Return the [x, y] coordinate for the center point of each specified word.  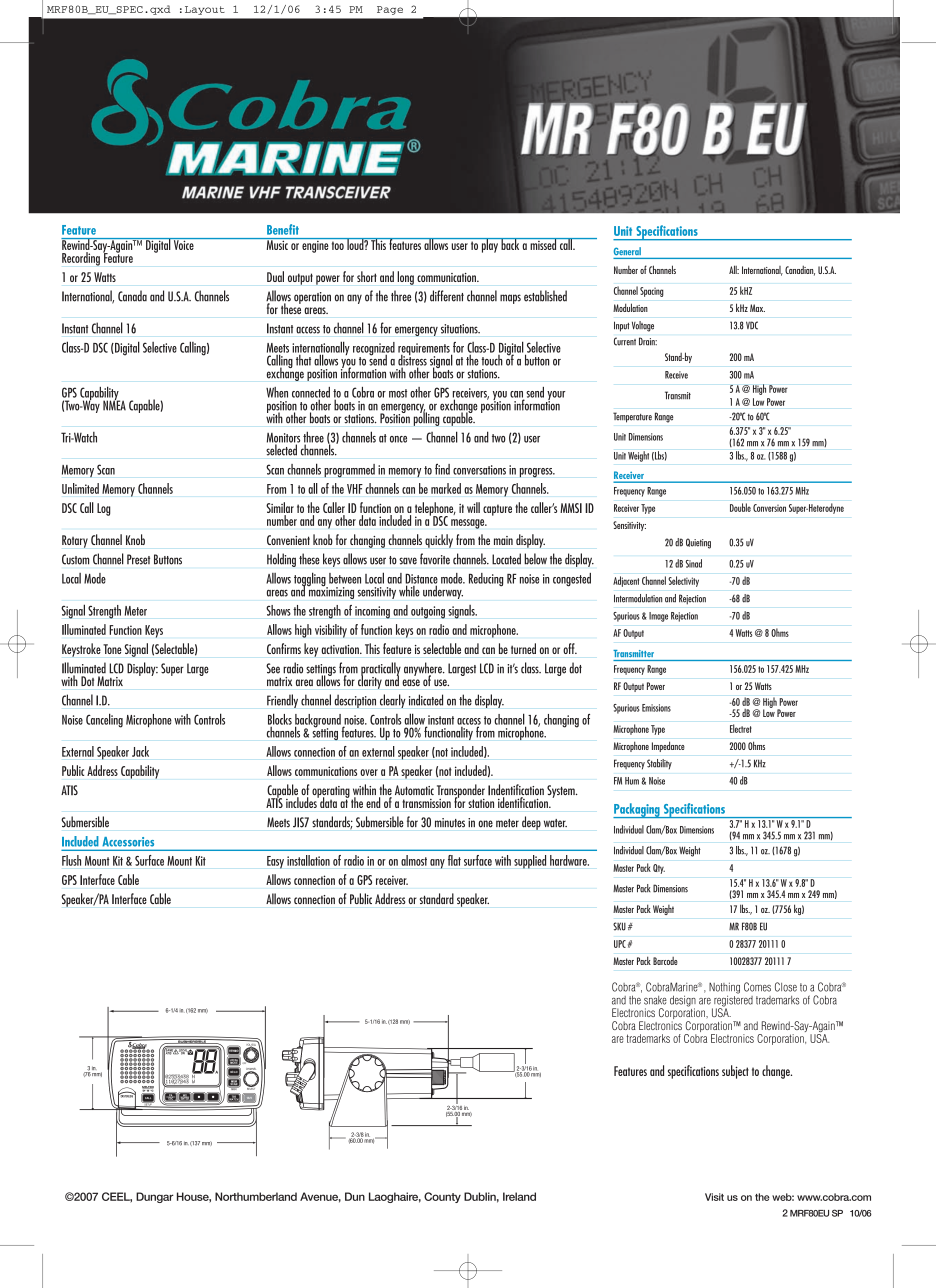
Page [390, 10]
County [442, 1197]
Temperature [632, 417]
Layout [205, 10]
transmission [427, 803]
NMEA [114, 404]
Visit [714, 1197]
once [398, 439]
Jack [140, 751]
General [627, 251]
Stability [659, 764]
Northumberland [256, 1196]
